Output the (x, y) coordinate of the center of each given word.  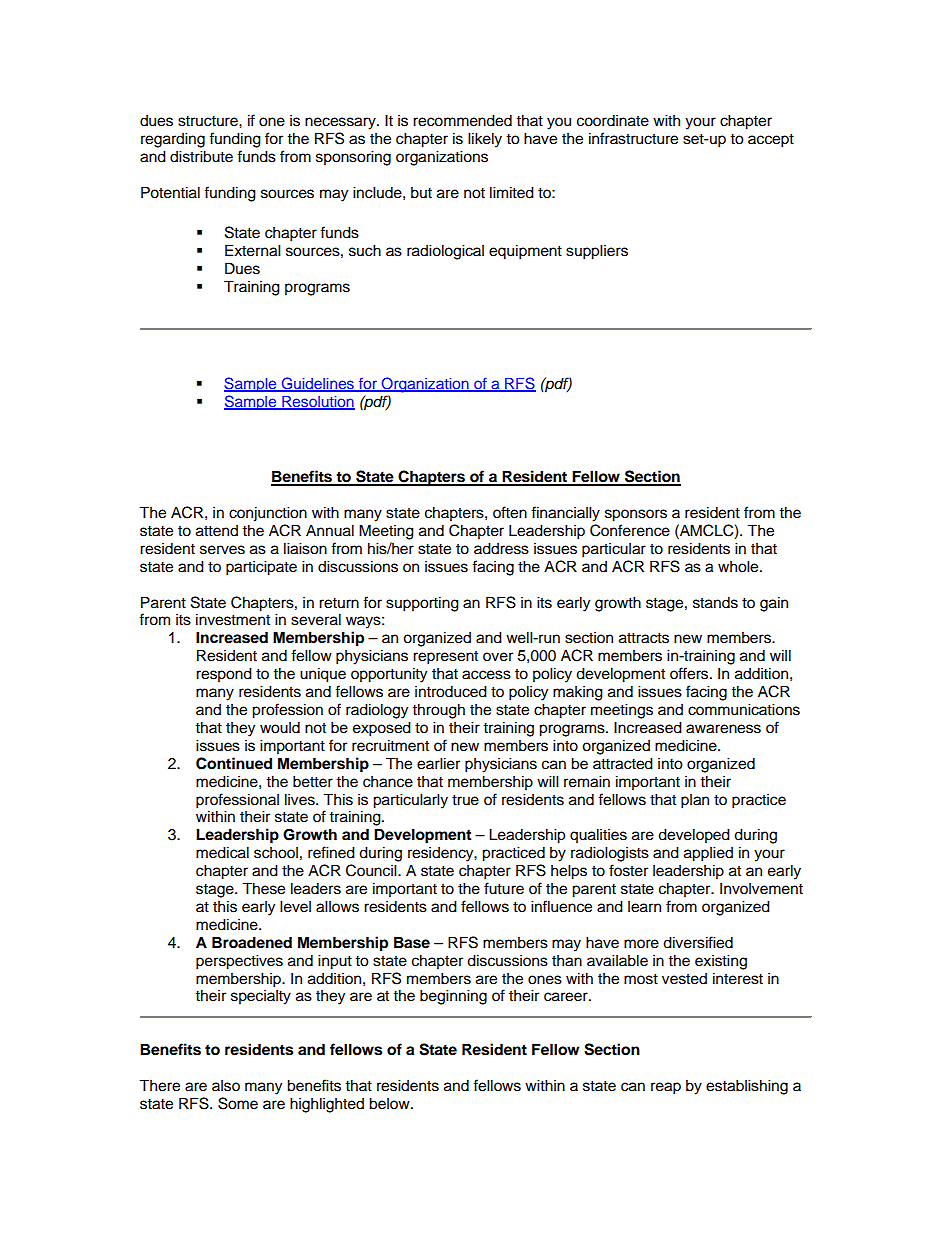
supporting (422, 604)
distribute (201, 156)
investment (233, 619)
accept (771, 141)
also (226, 1086)
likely (485, 140)
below (390, 1103)
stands (715, 602)
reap (666, 1088)
